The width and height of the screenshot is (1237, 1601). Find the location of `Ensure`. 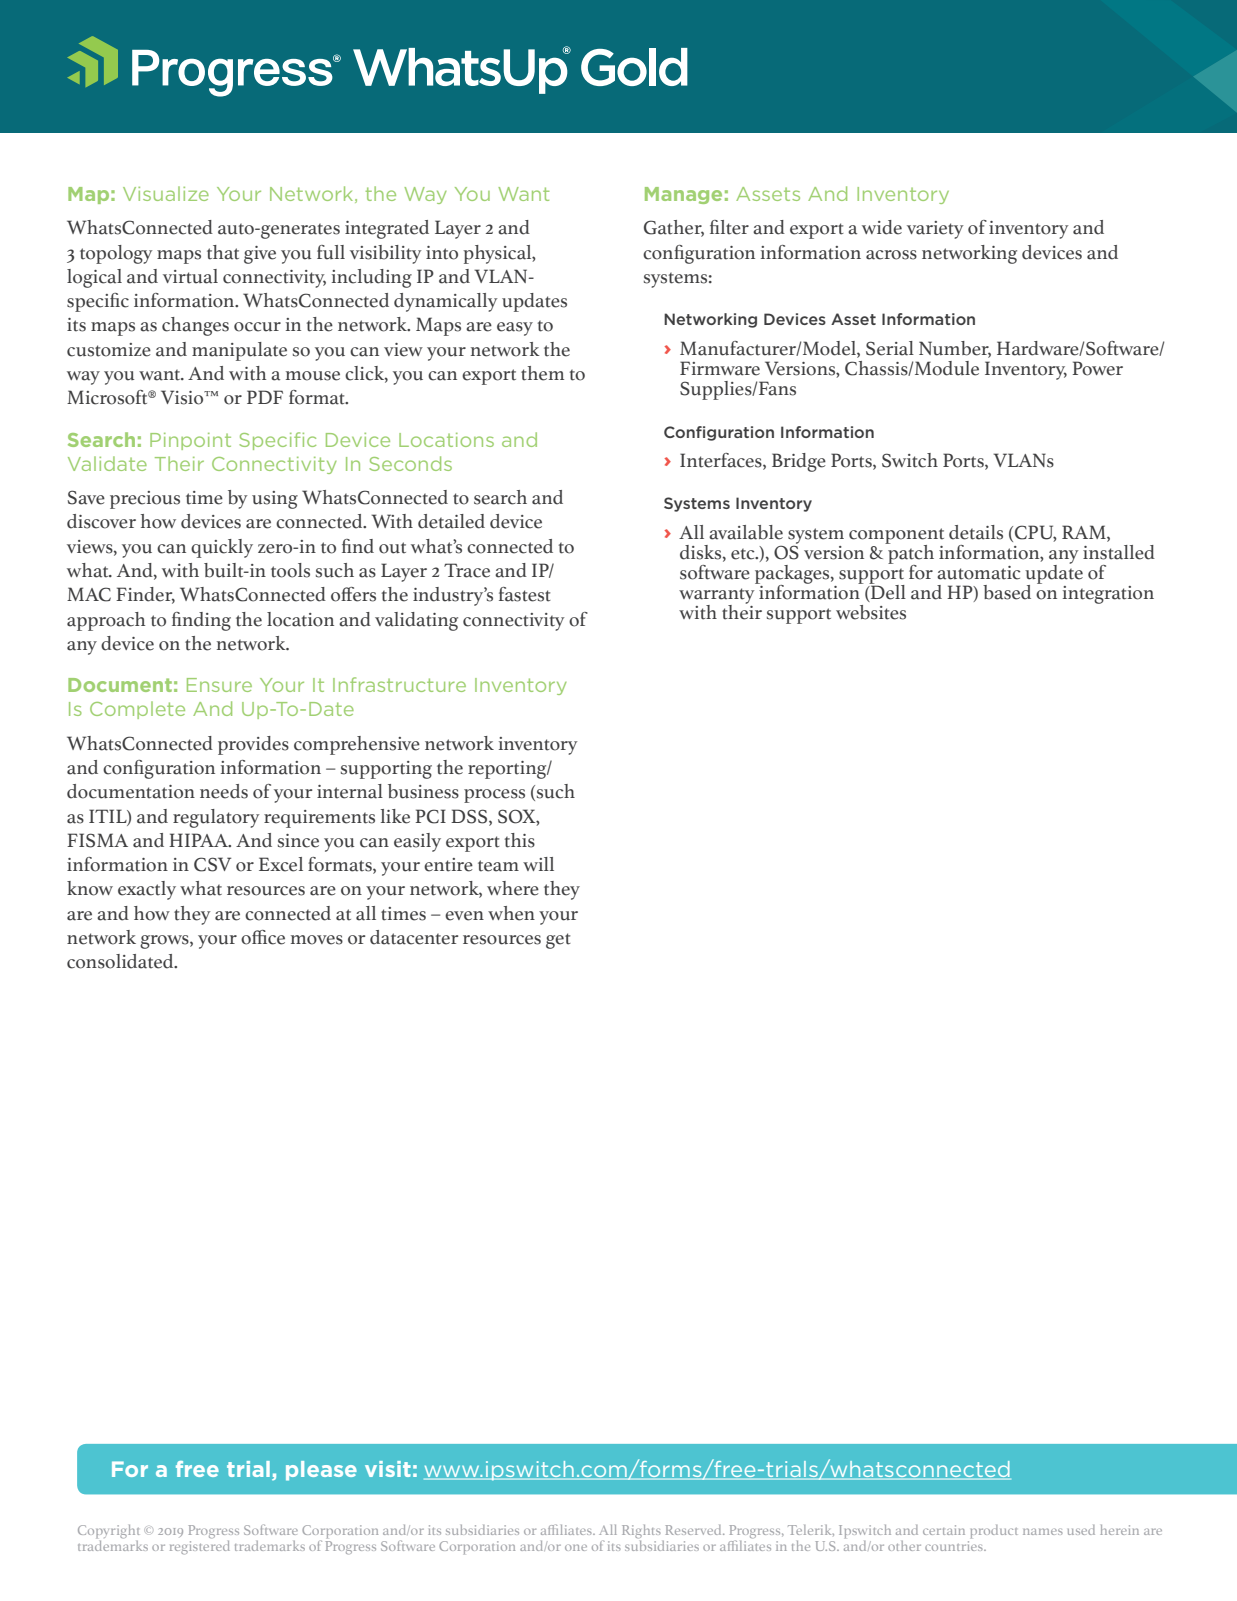

Ensure is located at coordinates (219, 685).
